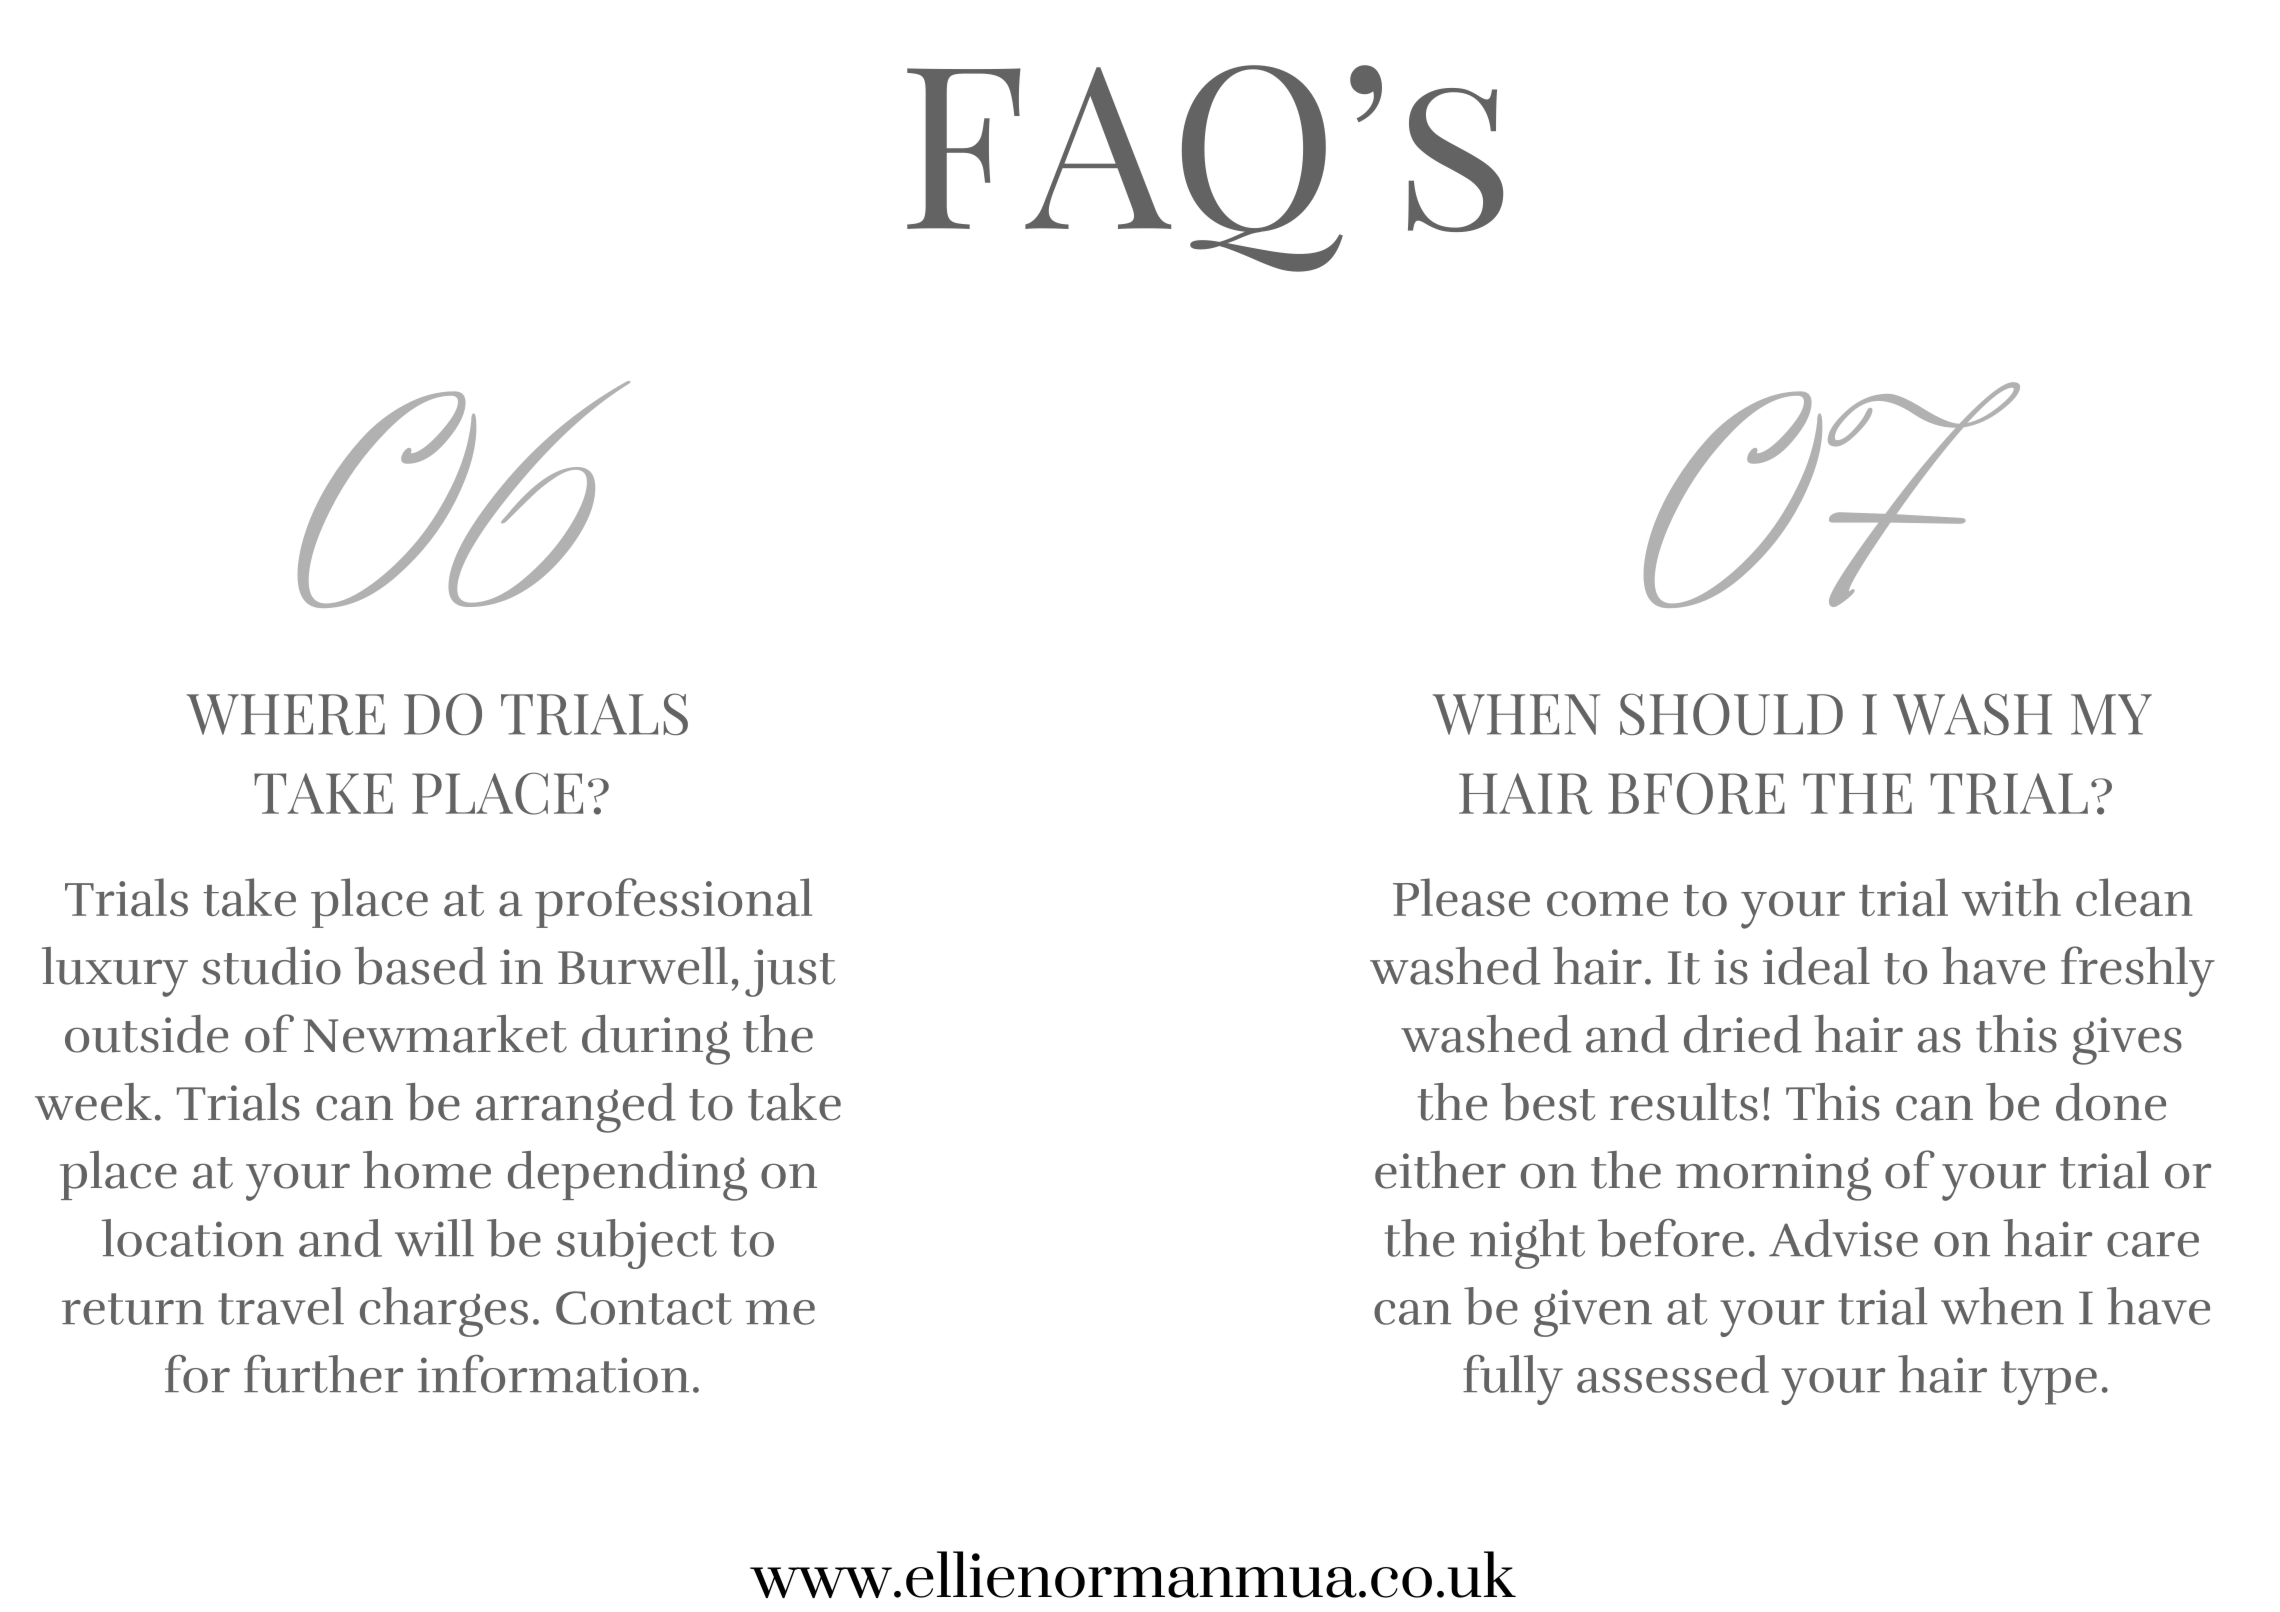 The image size is (2280, 1612). I want to click on professional, so click(673, 903).
